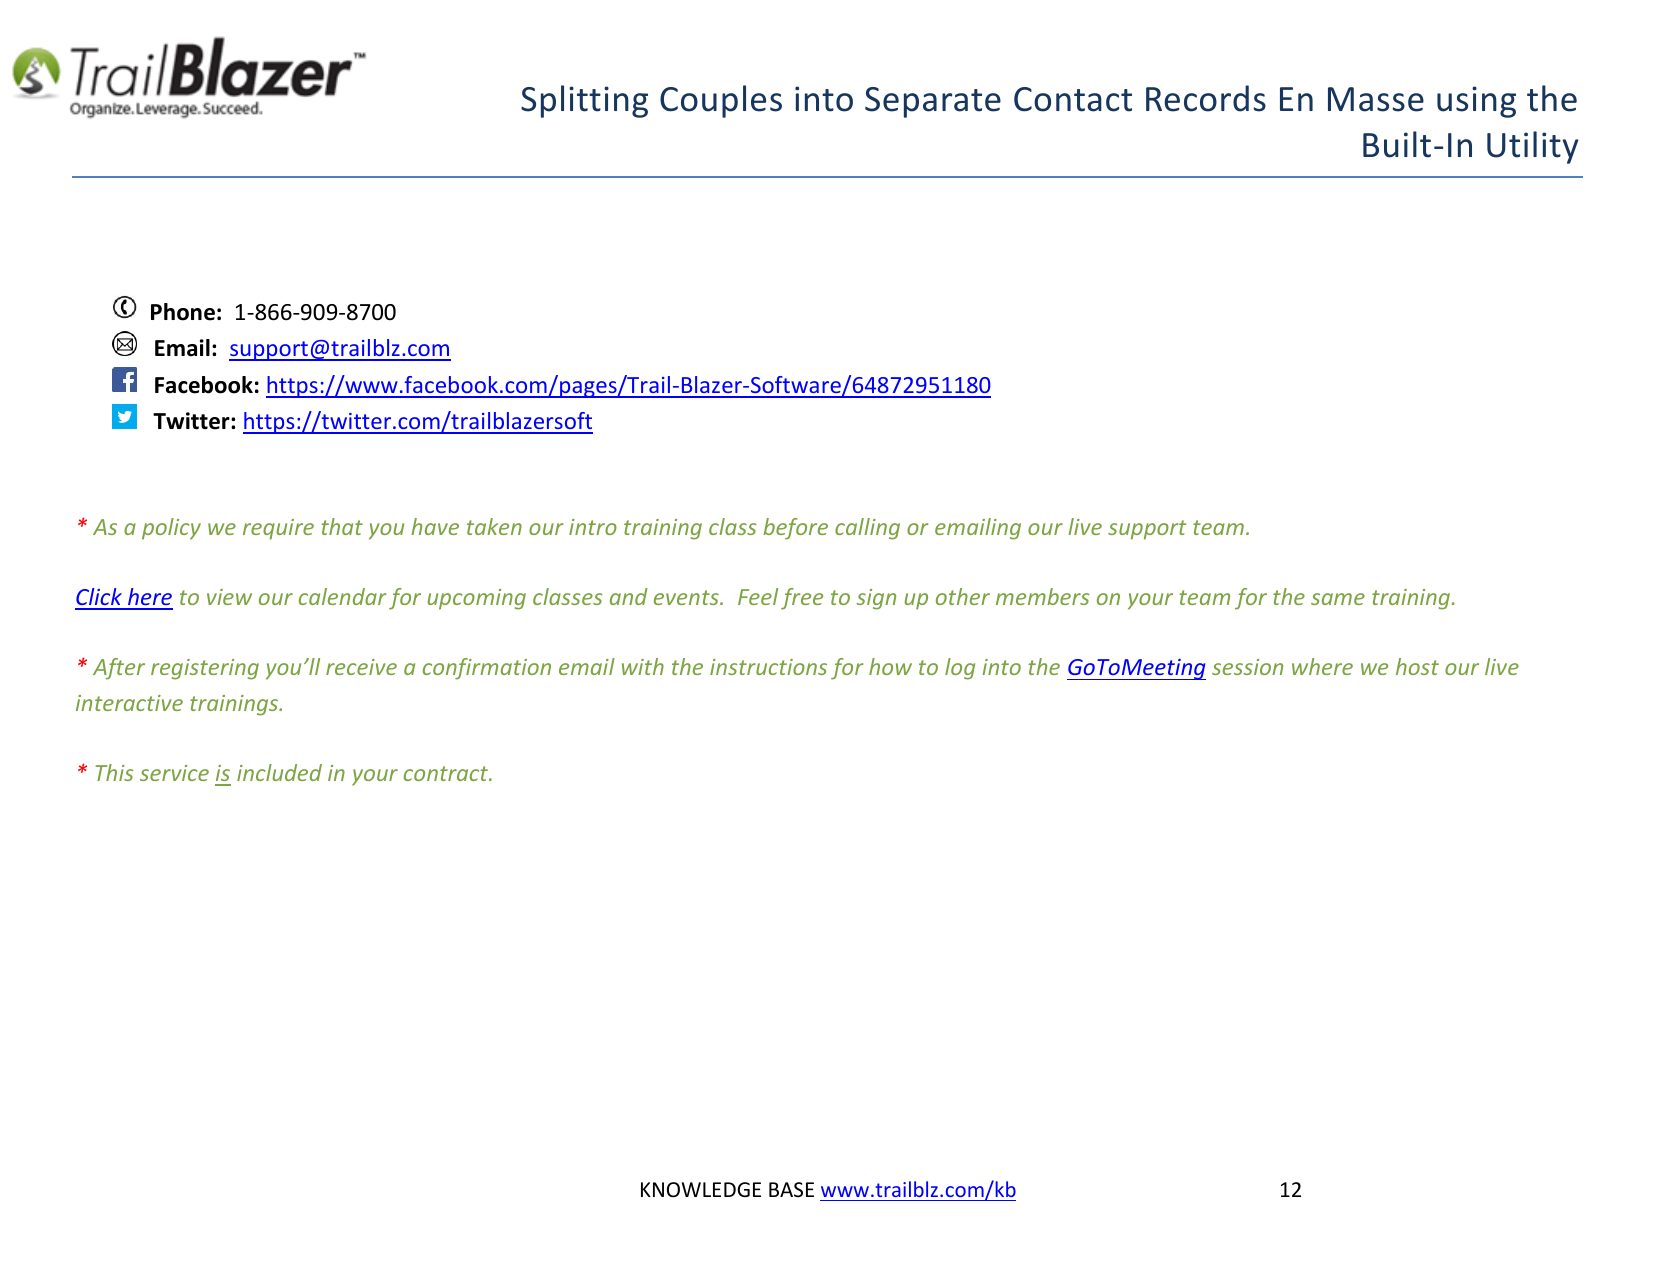 The image size is (1655, 1279). What do you see at coordinates (361, 667) in the document?
I see `receive` at bounding box center [361, 667].
